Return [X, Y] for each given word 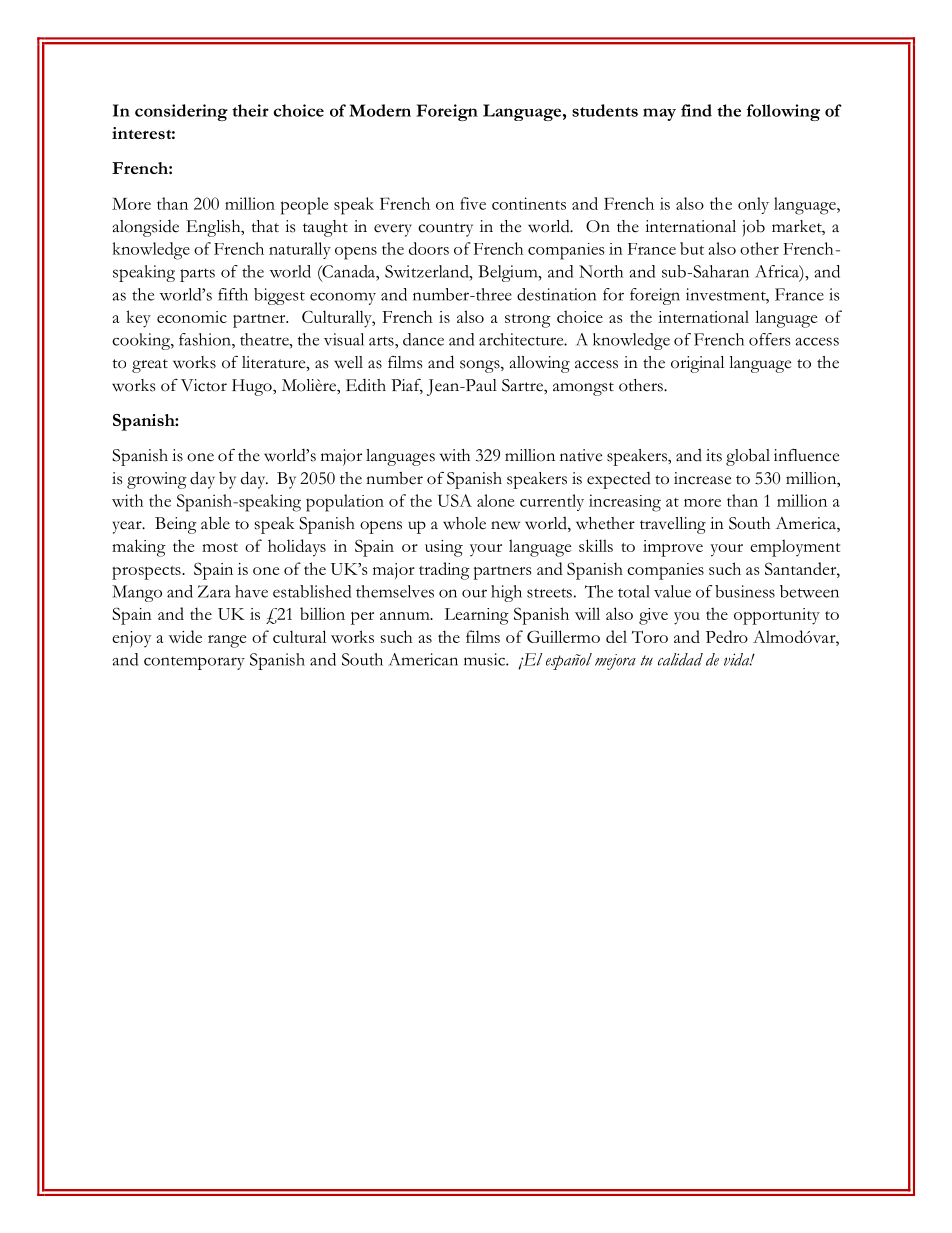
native [581, 455]
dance [423, 339]
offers [770, 339]
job [753, 228]
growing [157, 480]
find [696, 110]
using [444, 548]
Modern [380, 110]
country [445, 230]
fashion [206, 339]
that [265, 226]
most [220, 547]
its [714, 455]
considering [181, 112]
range [227, 641]
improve [673, 548]
